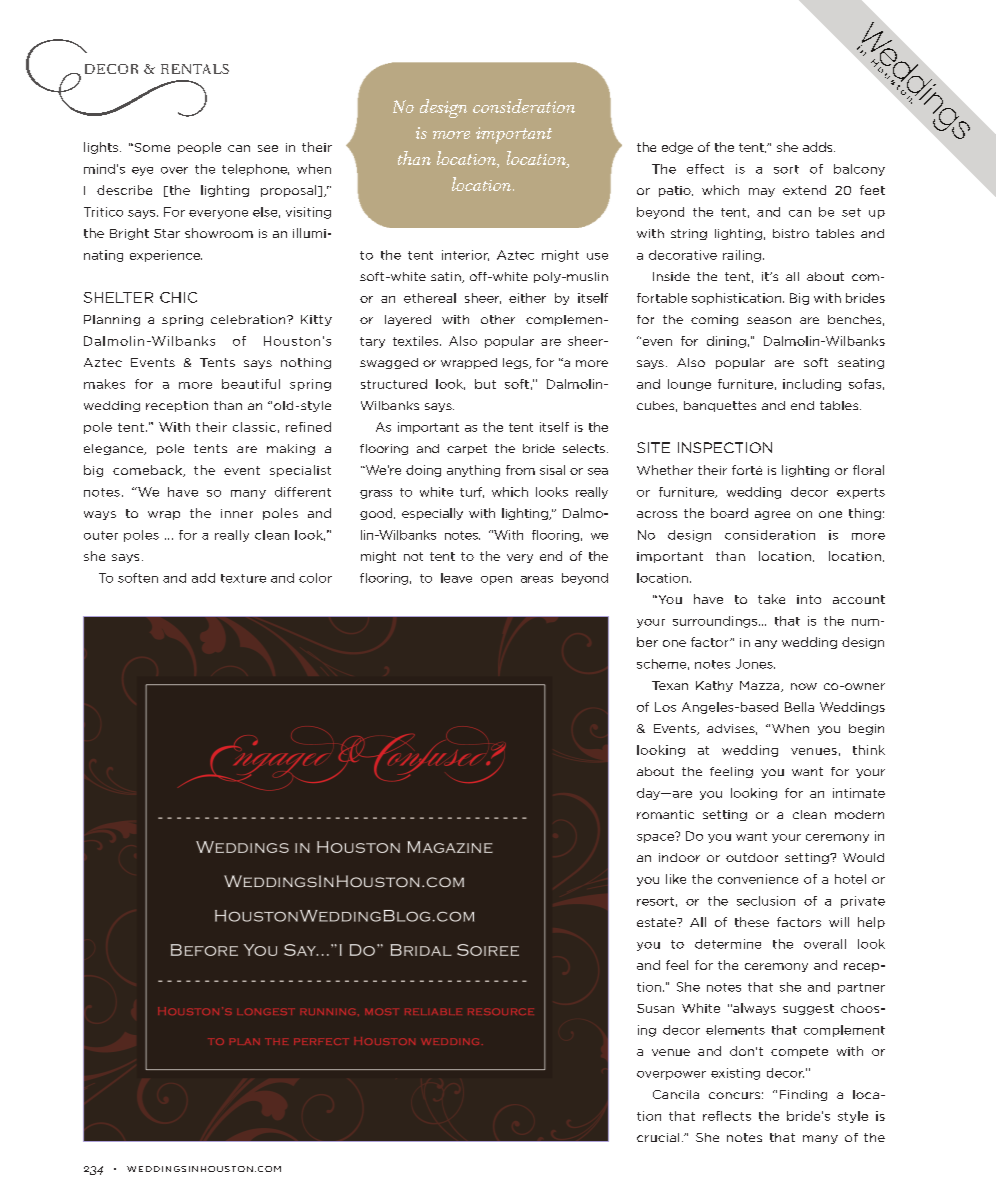  Describe the element at coordinates (665, 814) in the screenshot. I see `romantic` at that location.
